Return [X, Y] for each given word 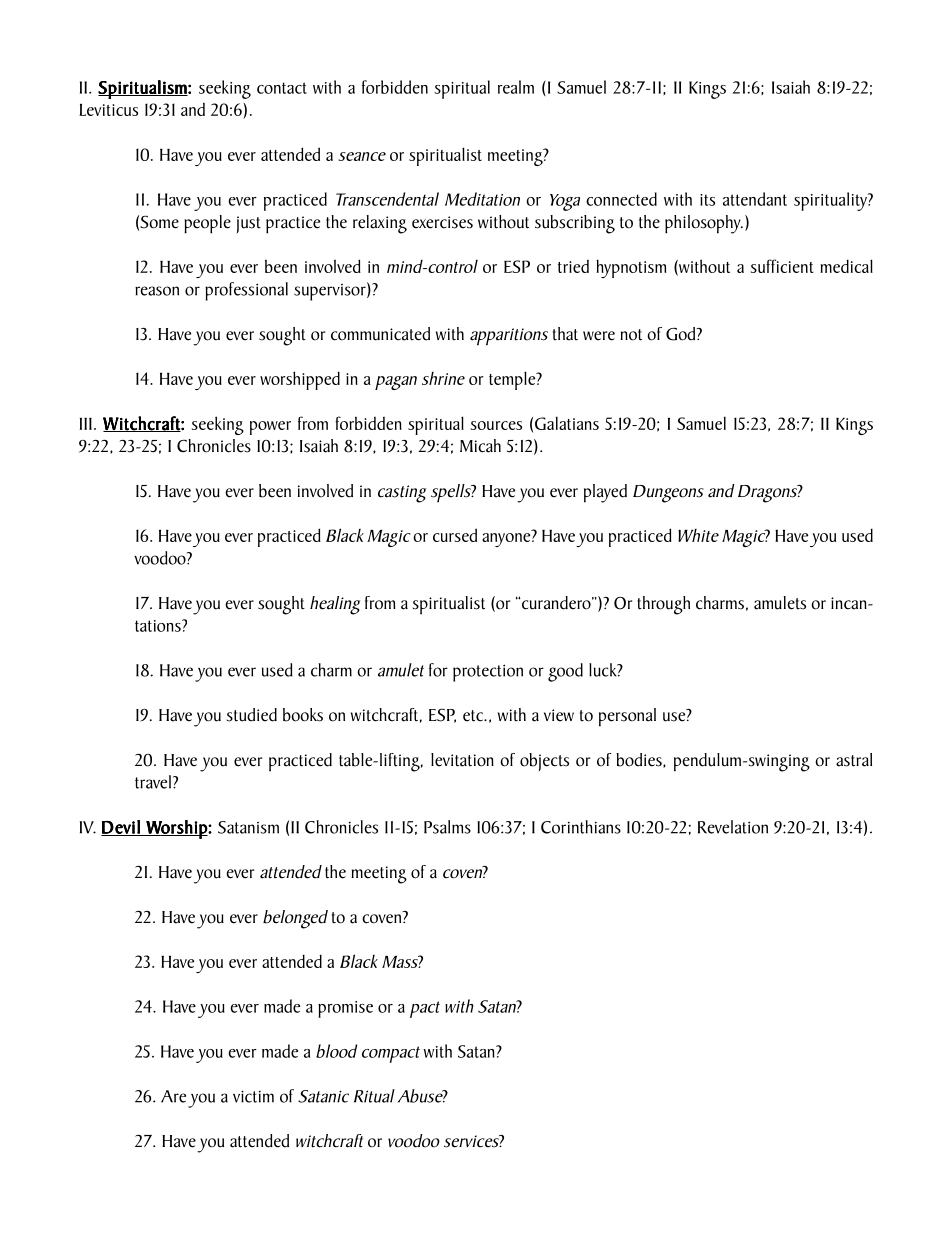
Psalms [447, 827]
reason [157, 291]
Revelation [733, 827]
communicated [380, 334]
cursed [455, 535]
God [682, 334]
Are [173, 1096]
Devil [121, 828]
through [663, 605]
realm [516, 87]
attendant [755, 199]
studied [252, 715]
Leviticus [108, 110]
